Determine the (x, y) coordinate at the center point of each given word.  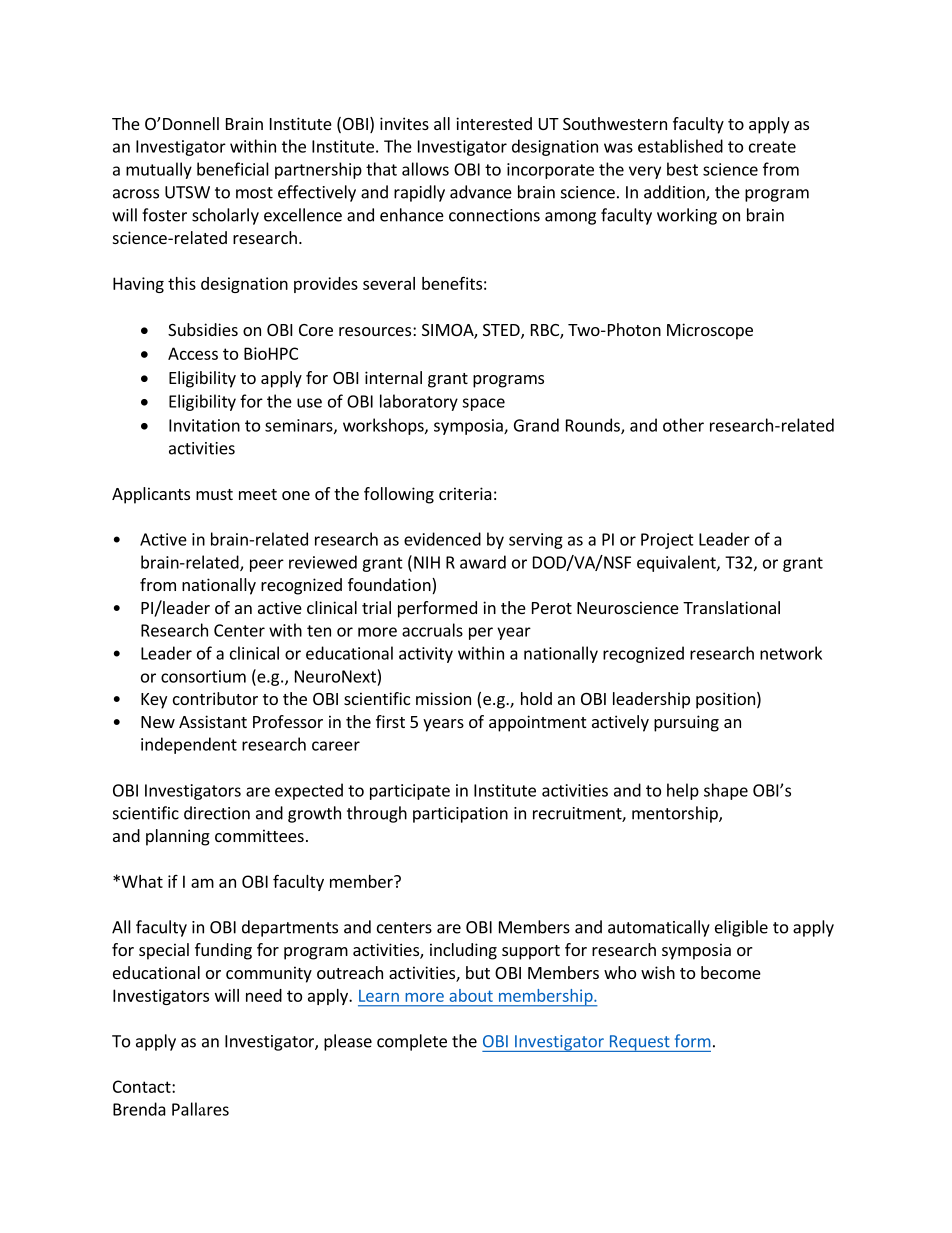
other (683, 425)
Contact (143, 1086)
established (680, 146)
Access (193, 353)
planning (178, 837)
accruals (432, 630)
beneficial (233, 169)
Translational (731, 607)
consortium (203, 676)
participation (460, 815)
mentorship (676, 814)
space (483, 404)
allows (425, 169)
